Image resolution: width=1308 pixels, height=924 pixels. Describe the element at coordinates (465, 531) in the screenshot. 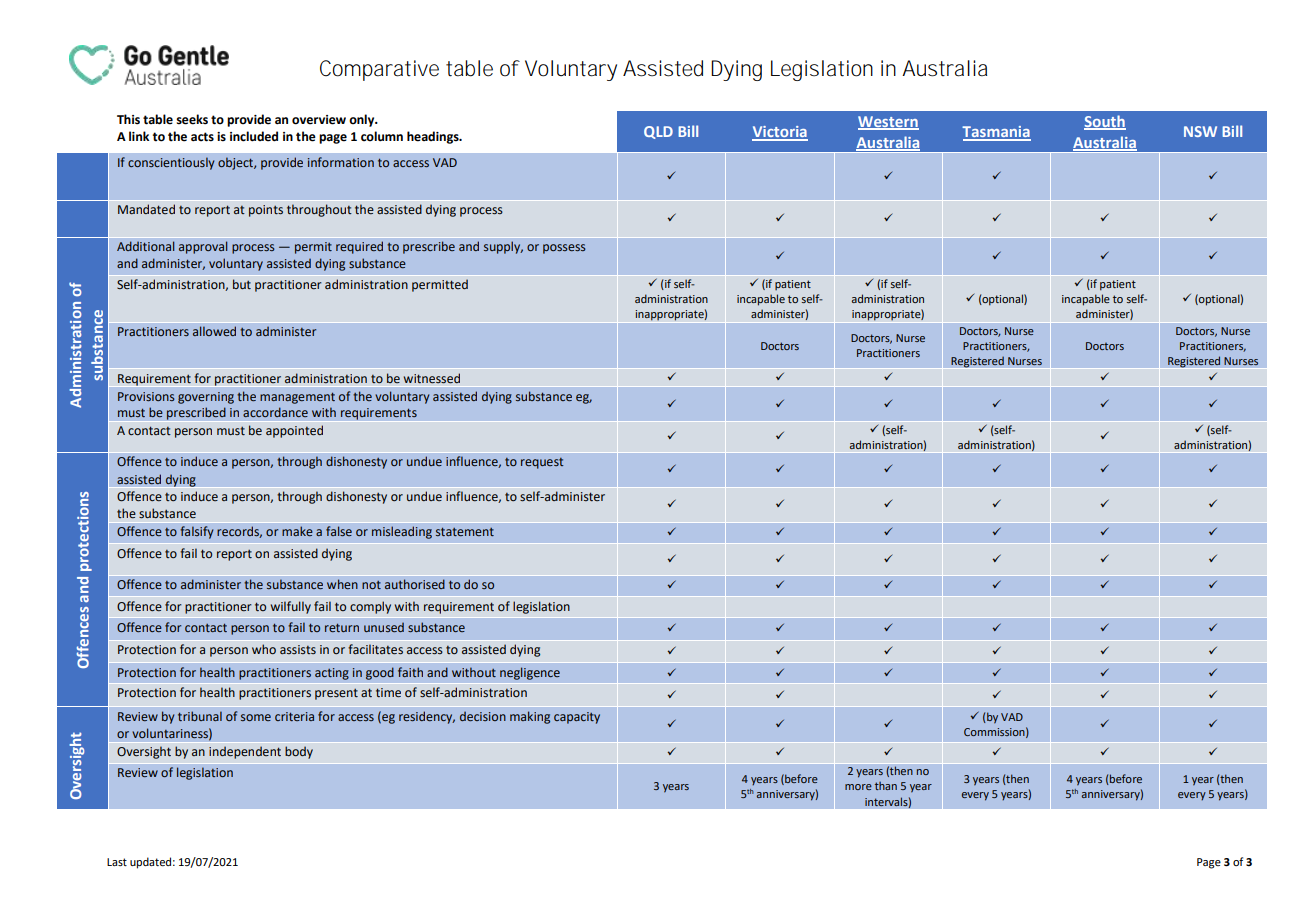

I see `statement` at that location.
